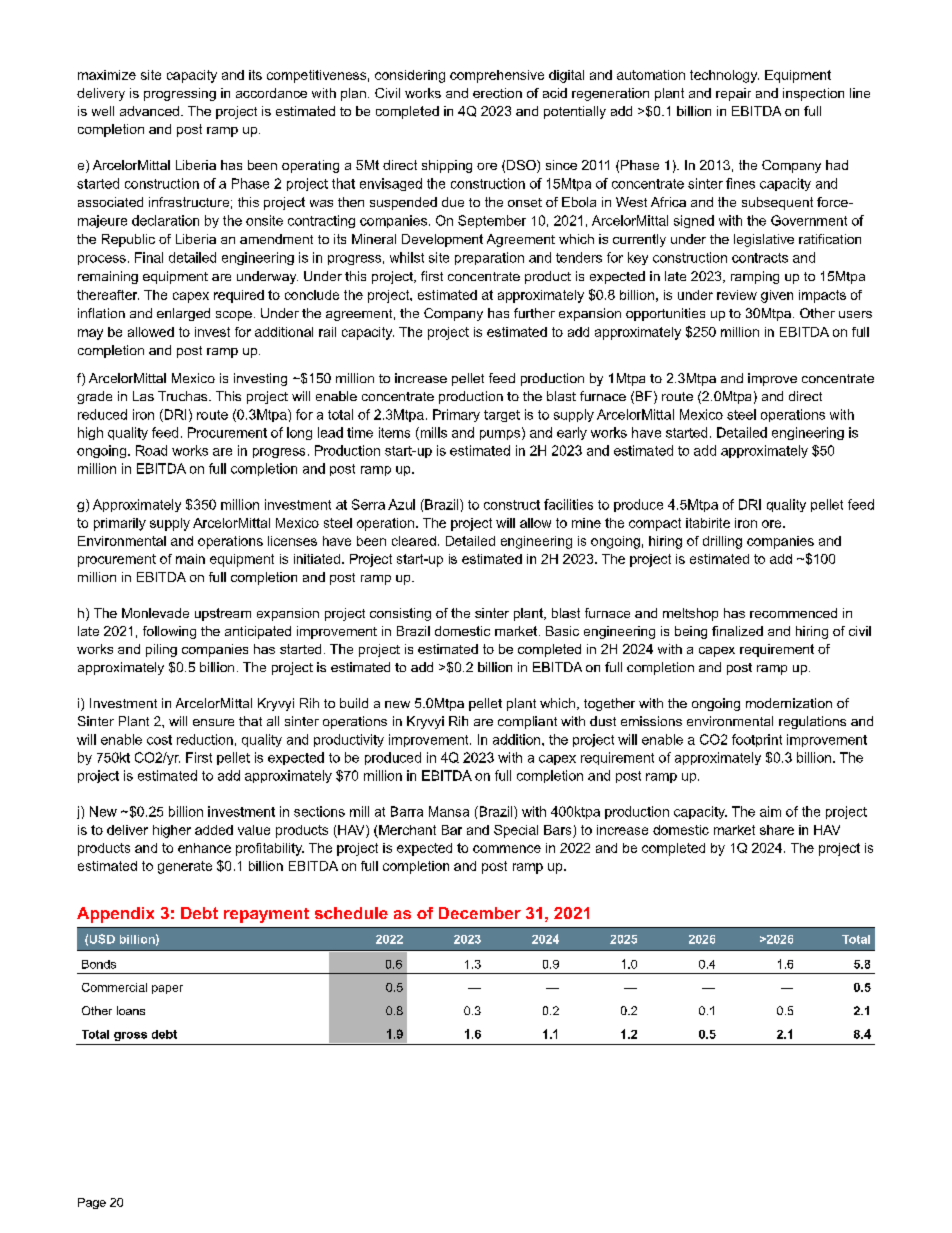 Image resolution: width=952 pixels, height=1233 pixels. I want to click on following, so click(169, 632).
